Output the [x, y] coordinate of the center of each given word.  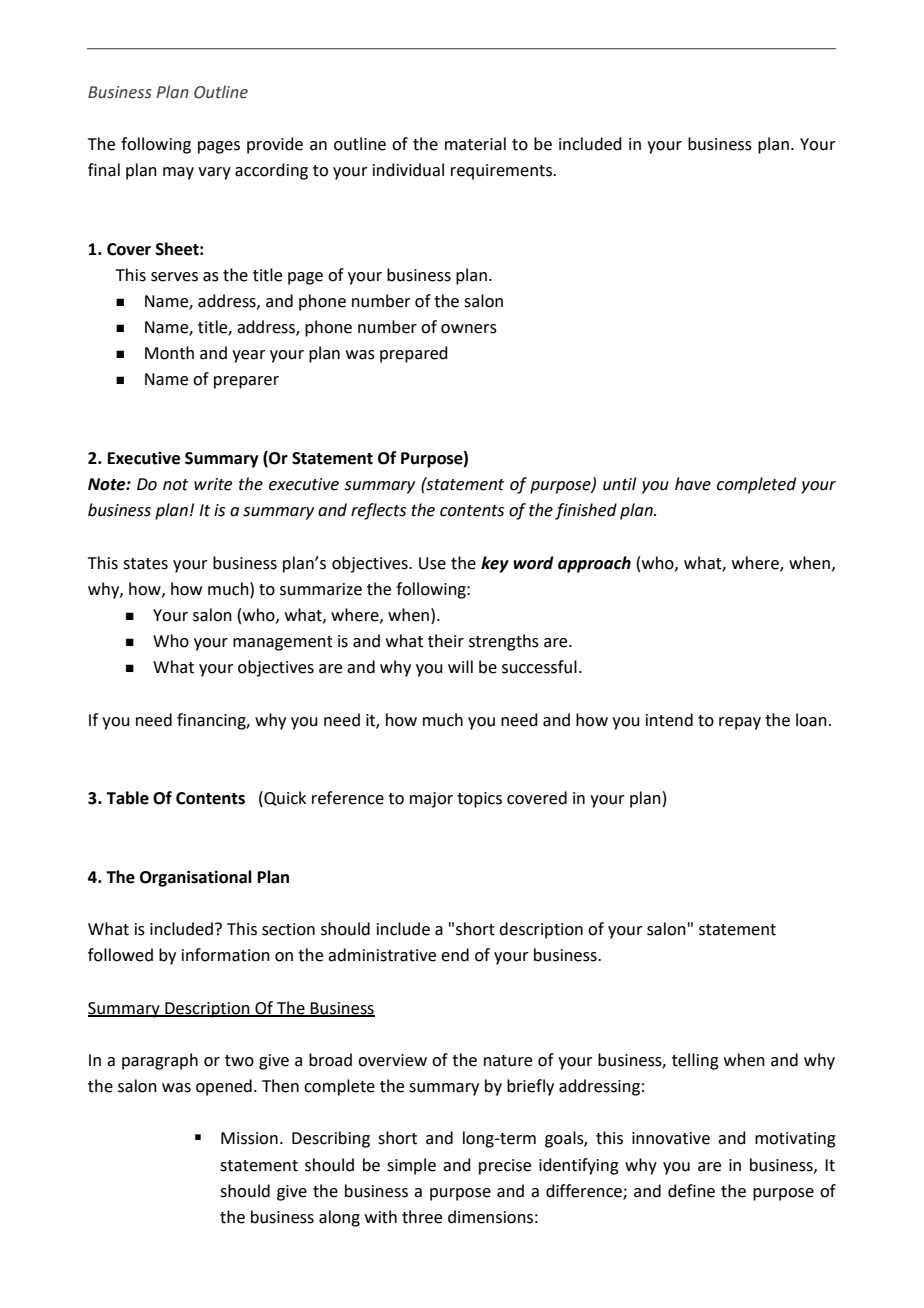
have [693, 484]
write [213, 484]
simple [411, 1166]
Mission [249, 1138]
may [178, 173]
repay [740, 723]
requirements [502, 172]
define [691, 1191]
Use [432, 563]
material [475, 144]
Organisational [196, 878]
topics [479, 800]
